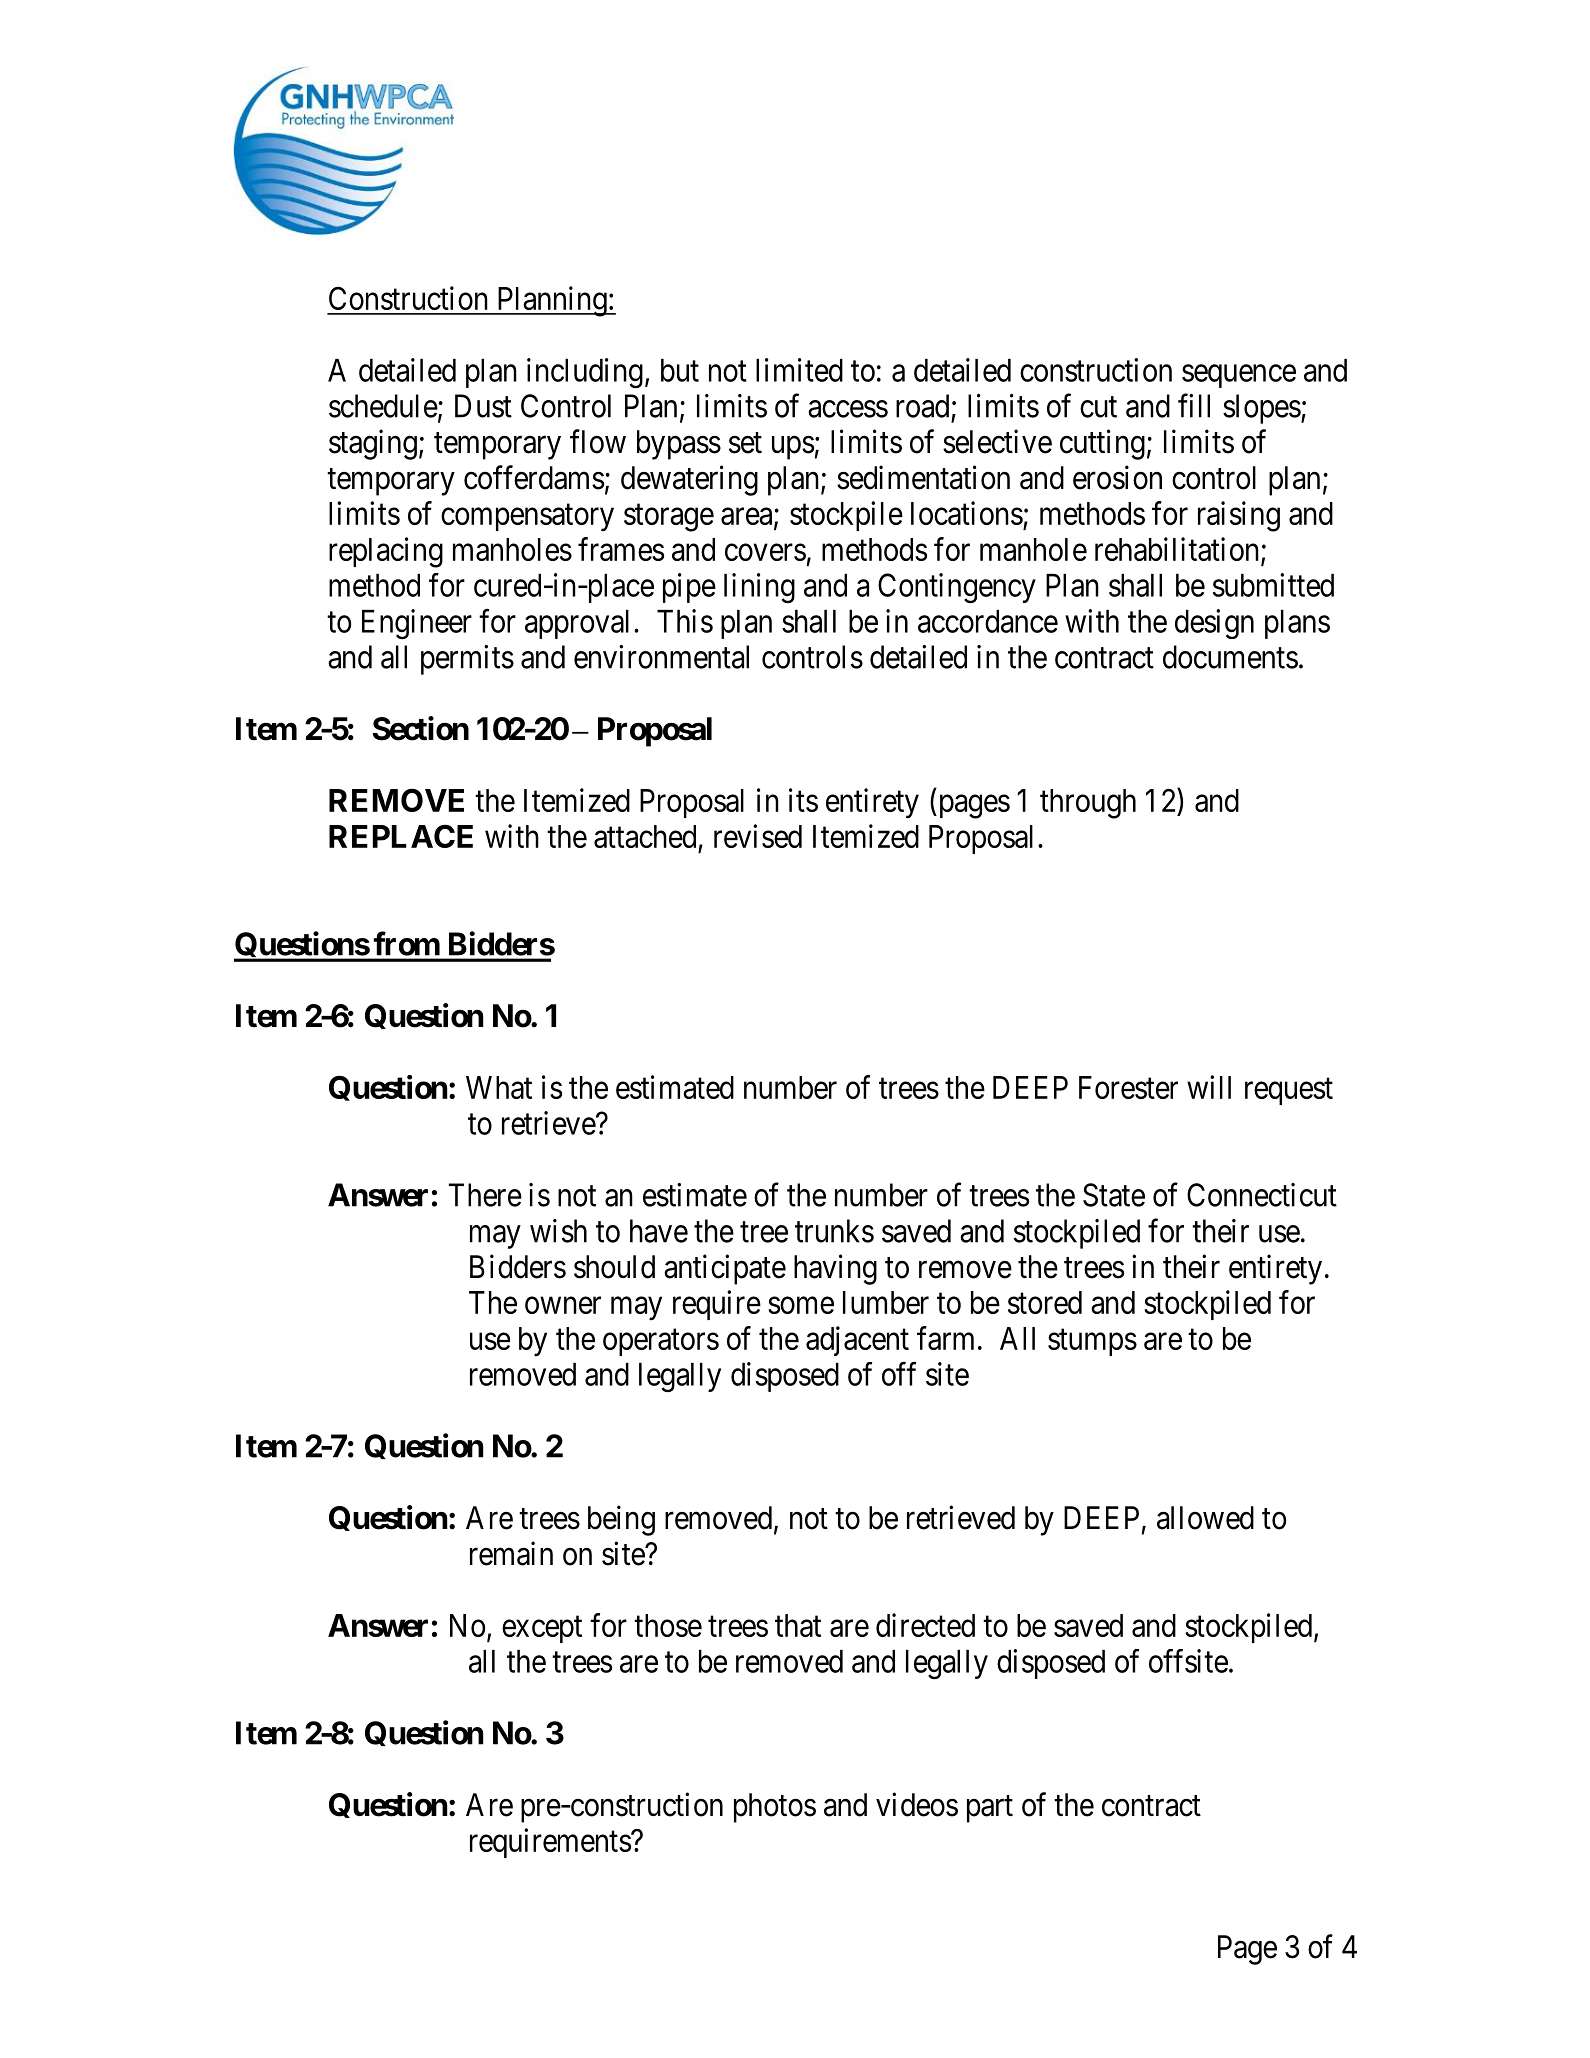  Describe the element at coordinates (799, 370) in the image. I see `limited` at that location.
